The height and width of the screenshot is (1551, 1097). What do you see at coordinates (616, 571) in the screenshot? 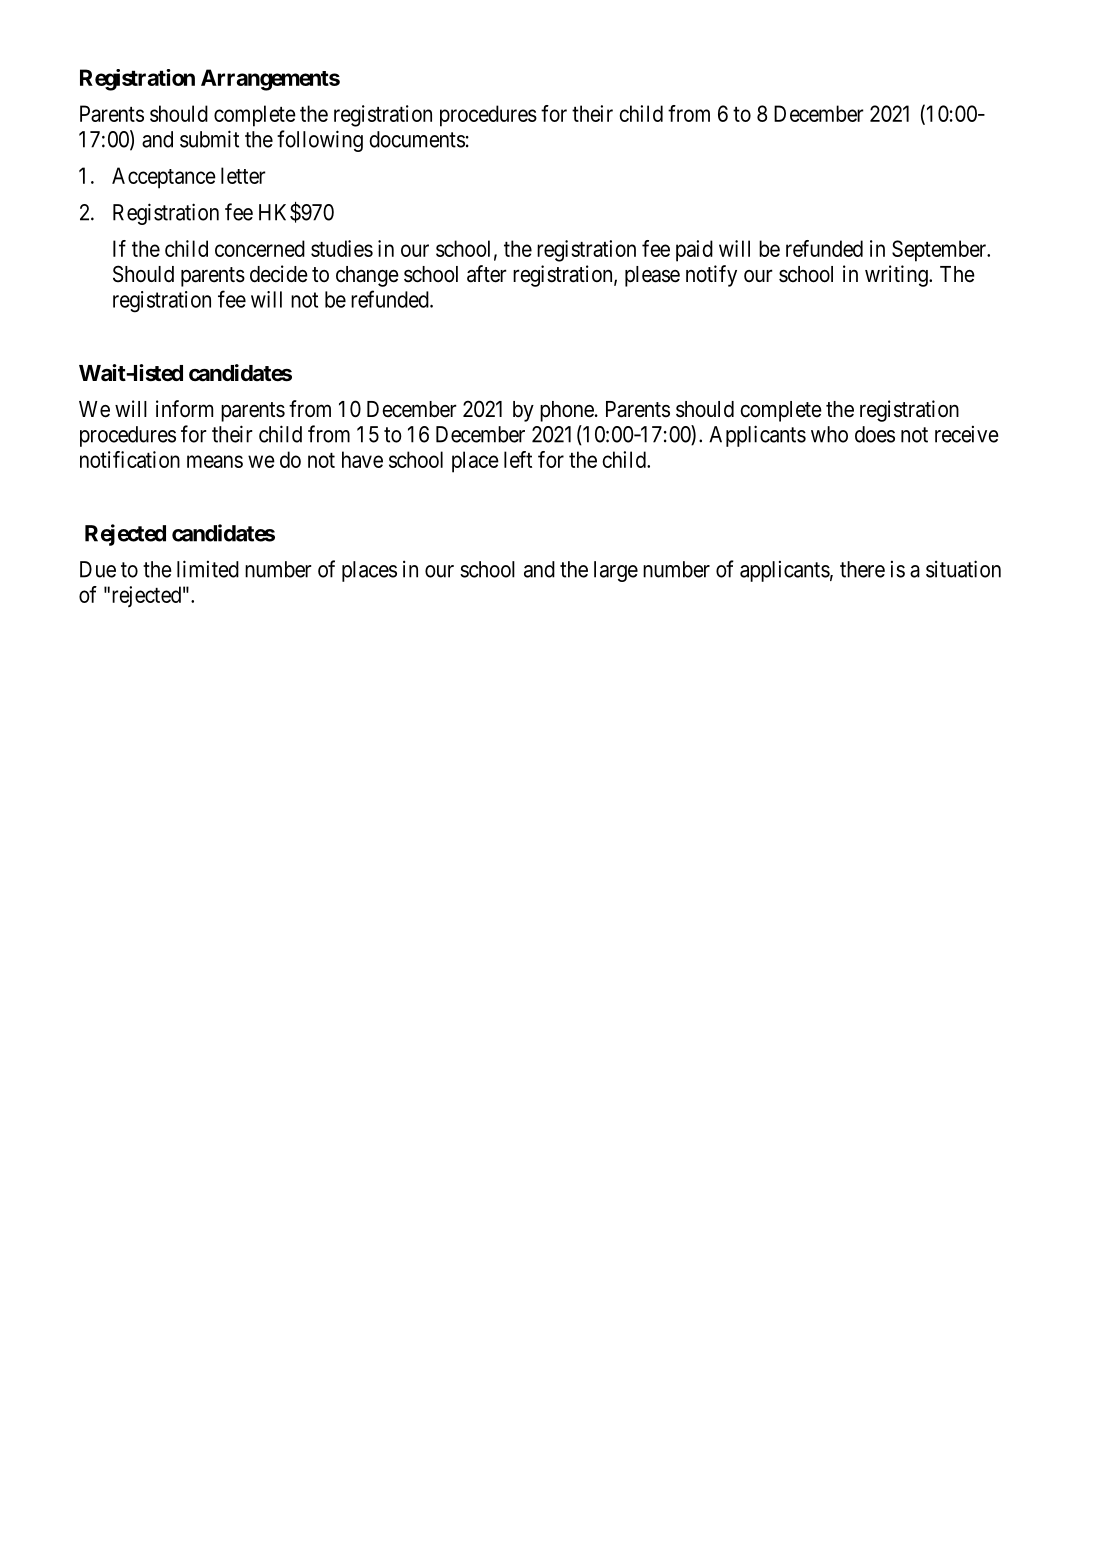
I see `large` at bounding box center [616, 571].
